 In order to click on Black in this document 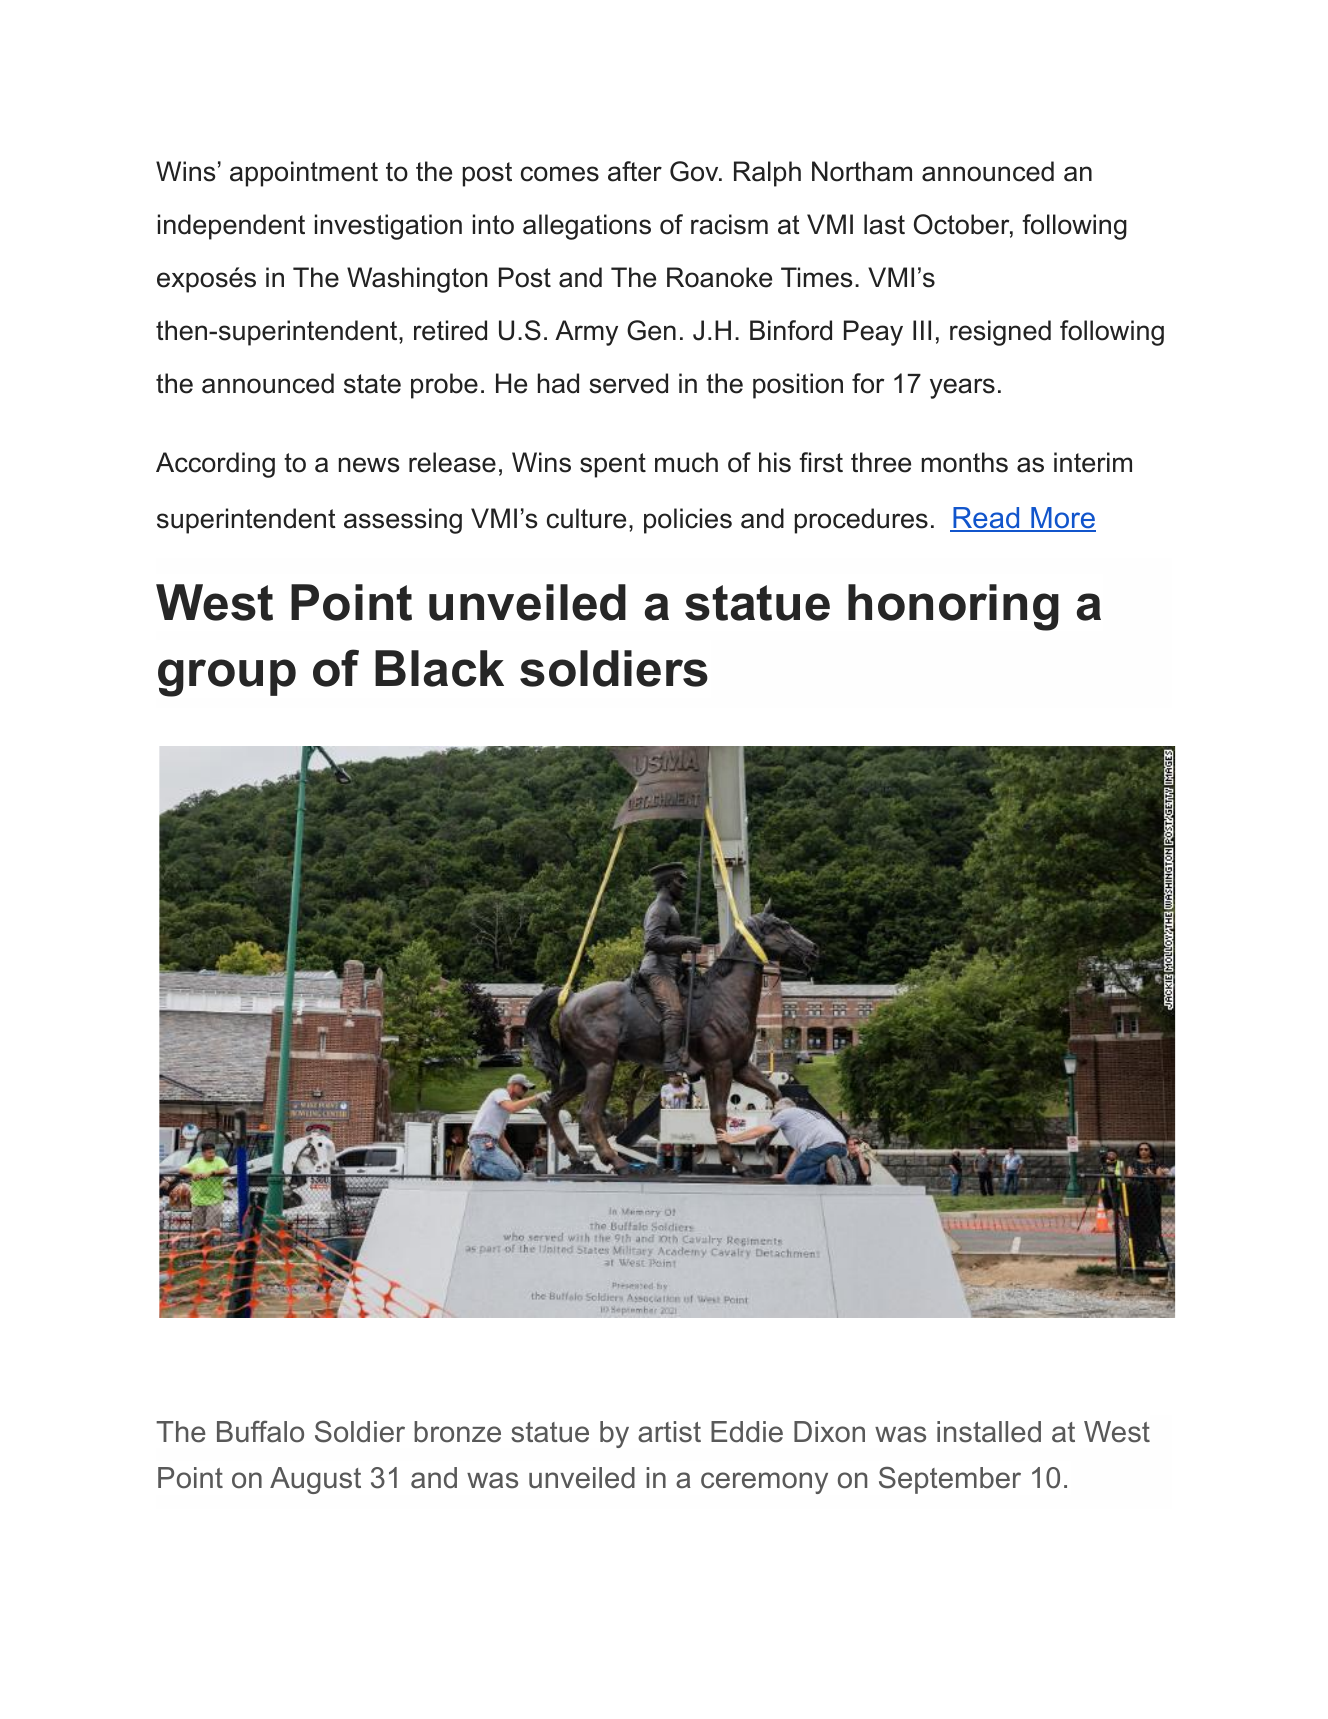, I will do `click(439, 668)`.
